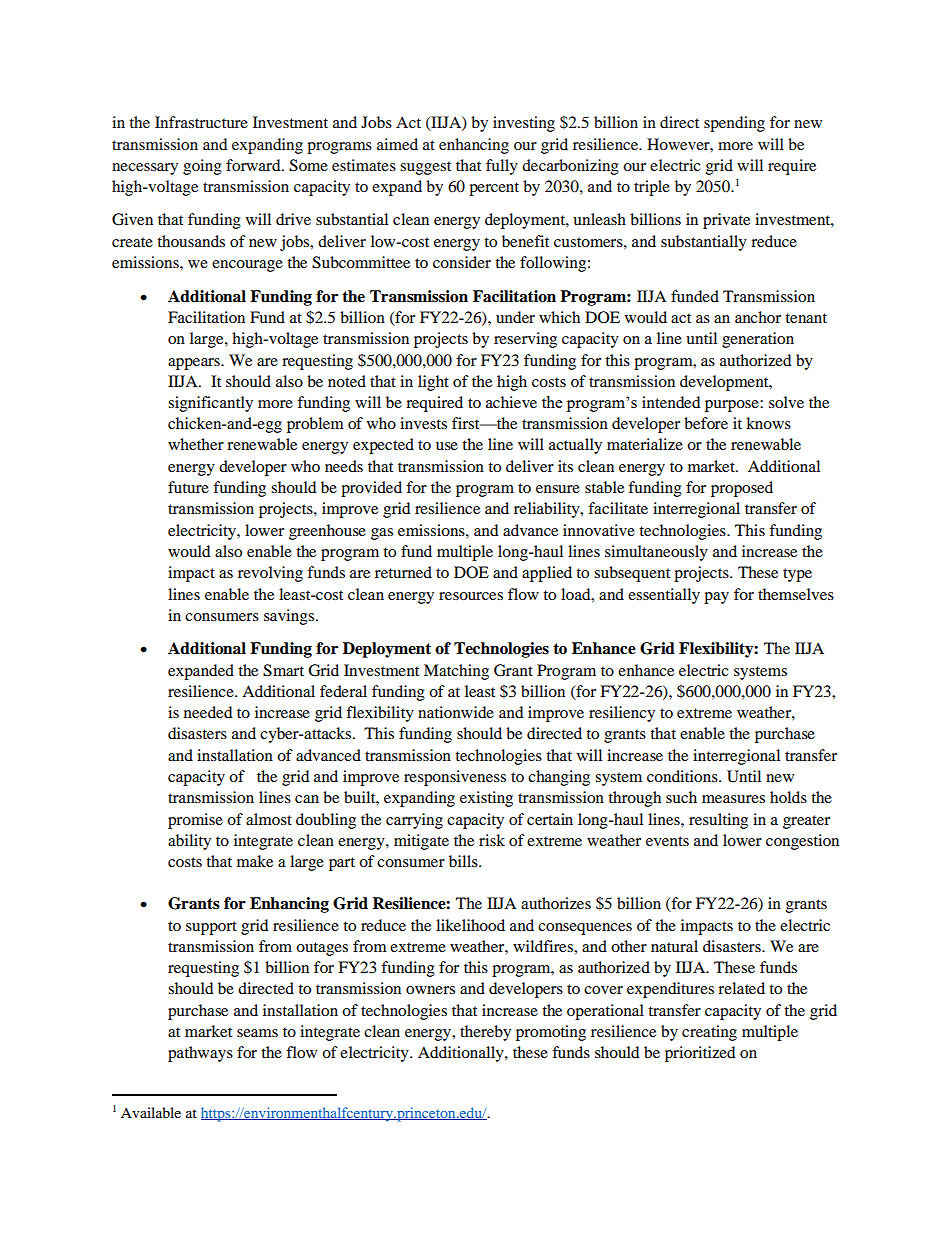 Image resolution: width=952 pixels, height=1233 pixels. I want to click on savings, so click(289, 617).
